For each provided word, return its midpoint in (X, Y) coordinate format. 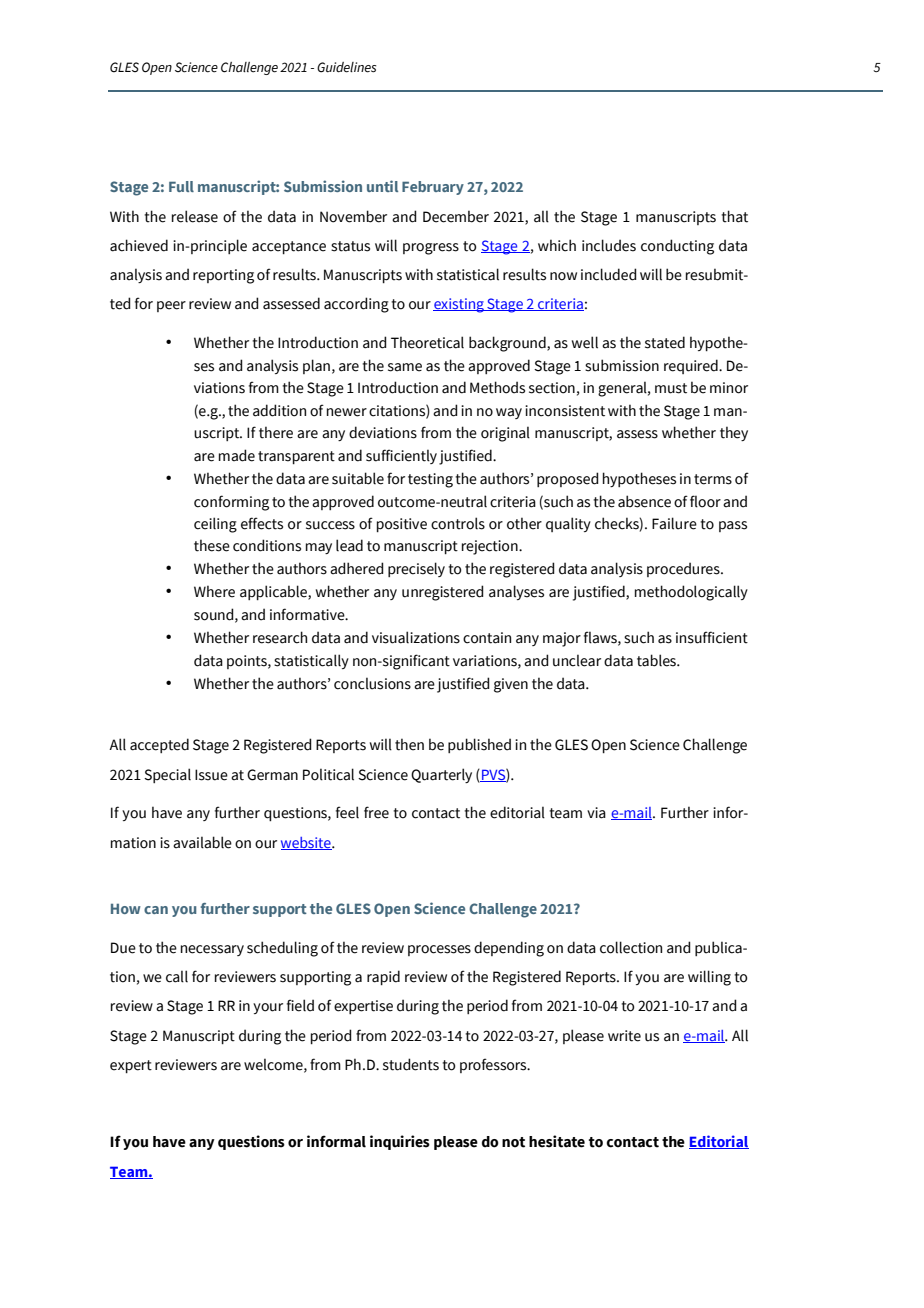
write (624, 1036)
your (268, 1008)
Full (181, 186)
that (734, 216)
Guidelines (346, 67)
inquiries (400, 1142)
